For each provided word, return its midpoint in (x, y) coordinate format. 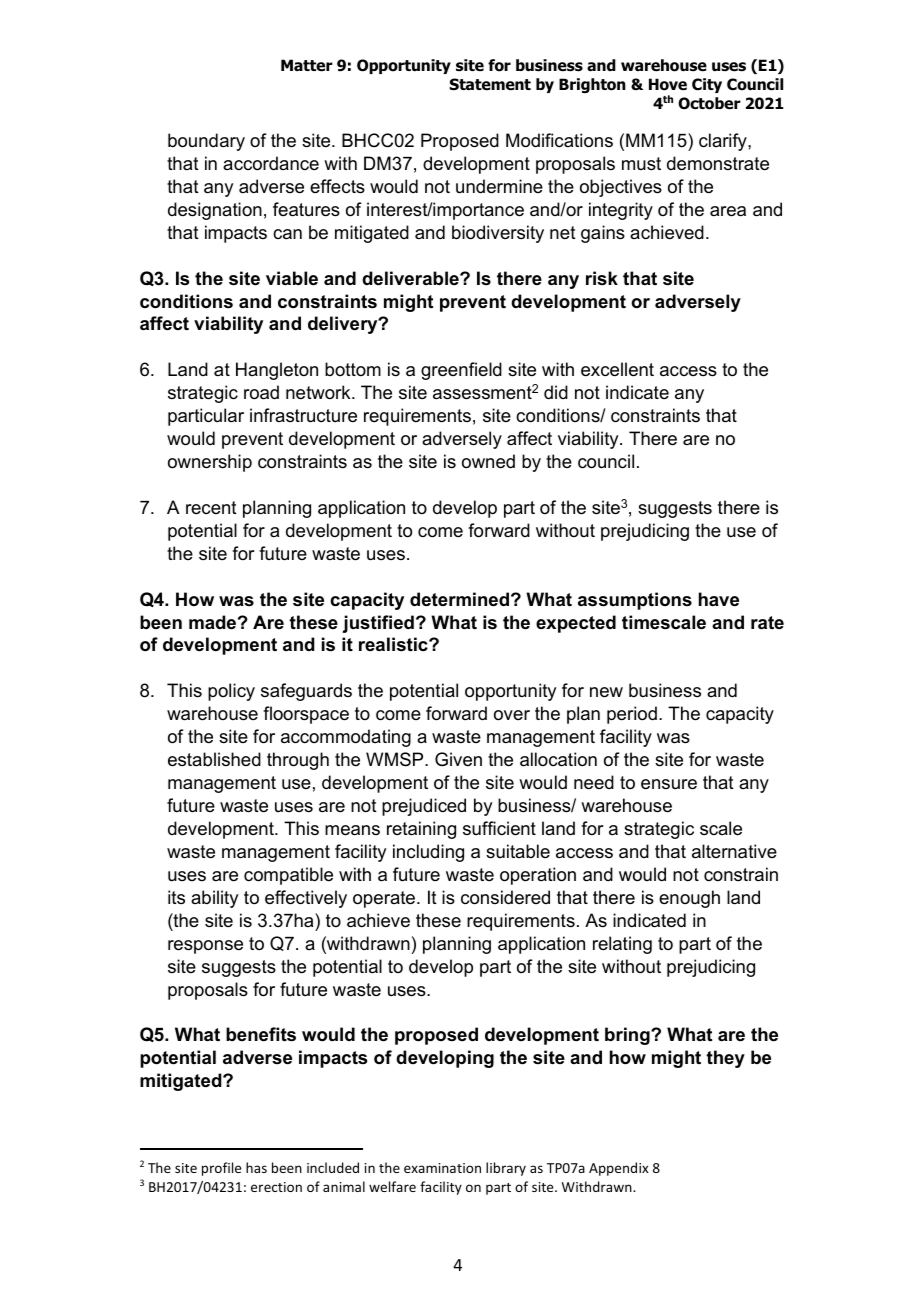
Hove (668, 84)
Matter (307, 65)
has (256, 1167)
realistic (394, 644)
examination (442, 1168)
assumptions (635, 601)
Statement (490, 84)
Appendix (618, 1169)
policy (231, 692)
